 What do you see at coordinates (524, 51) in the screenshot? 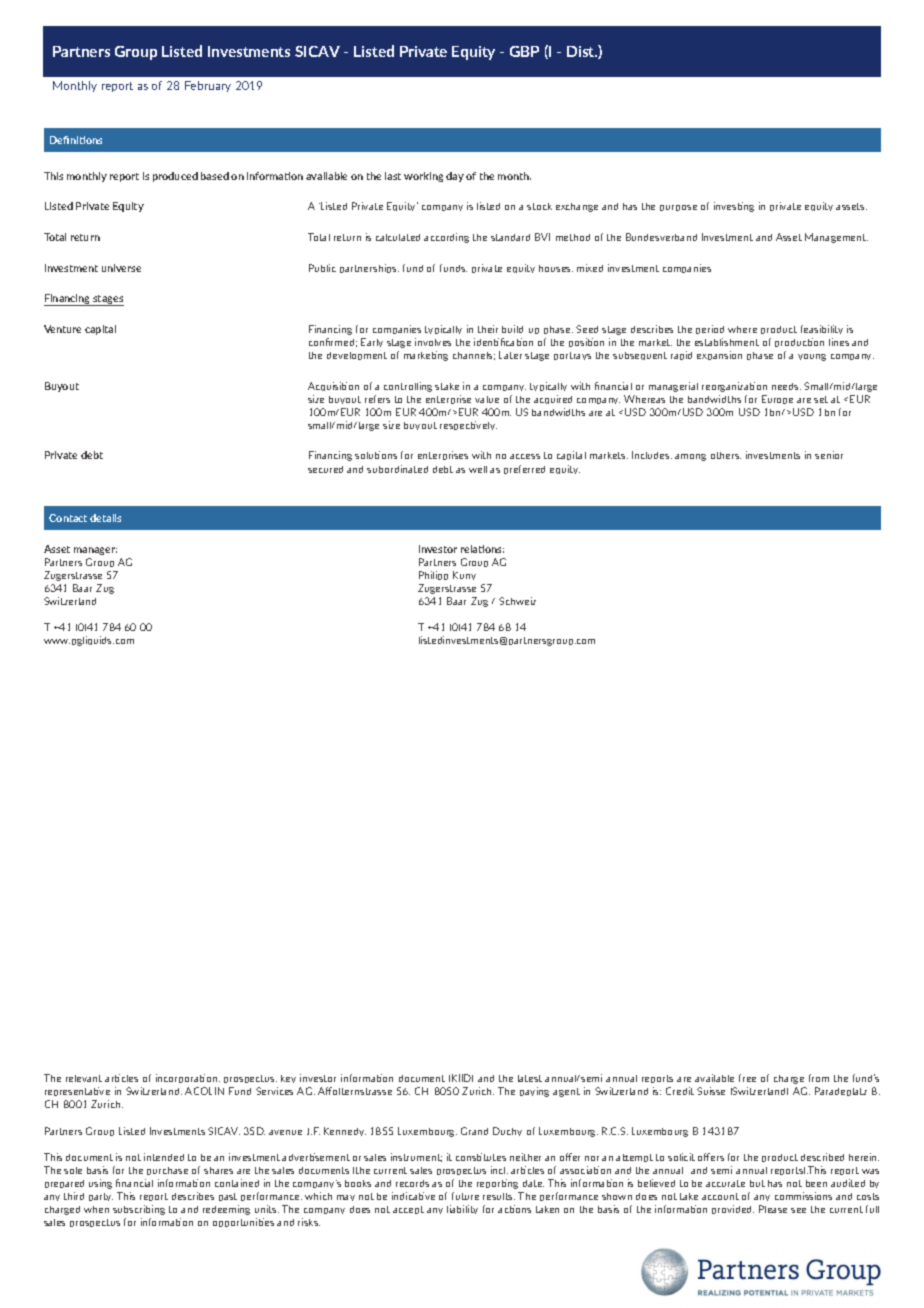
I see `GBP` at bounding box center [524, 51].
